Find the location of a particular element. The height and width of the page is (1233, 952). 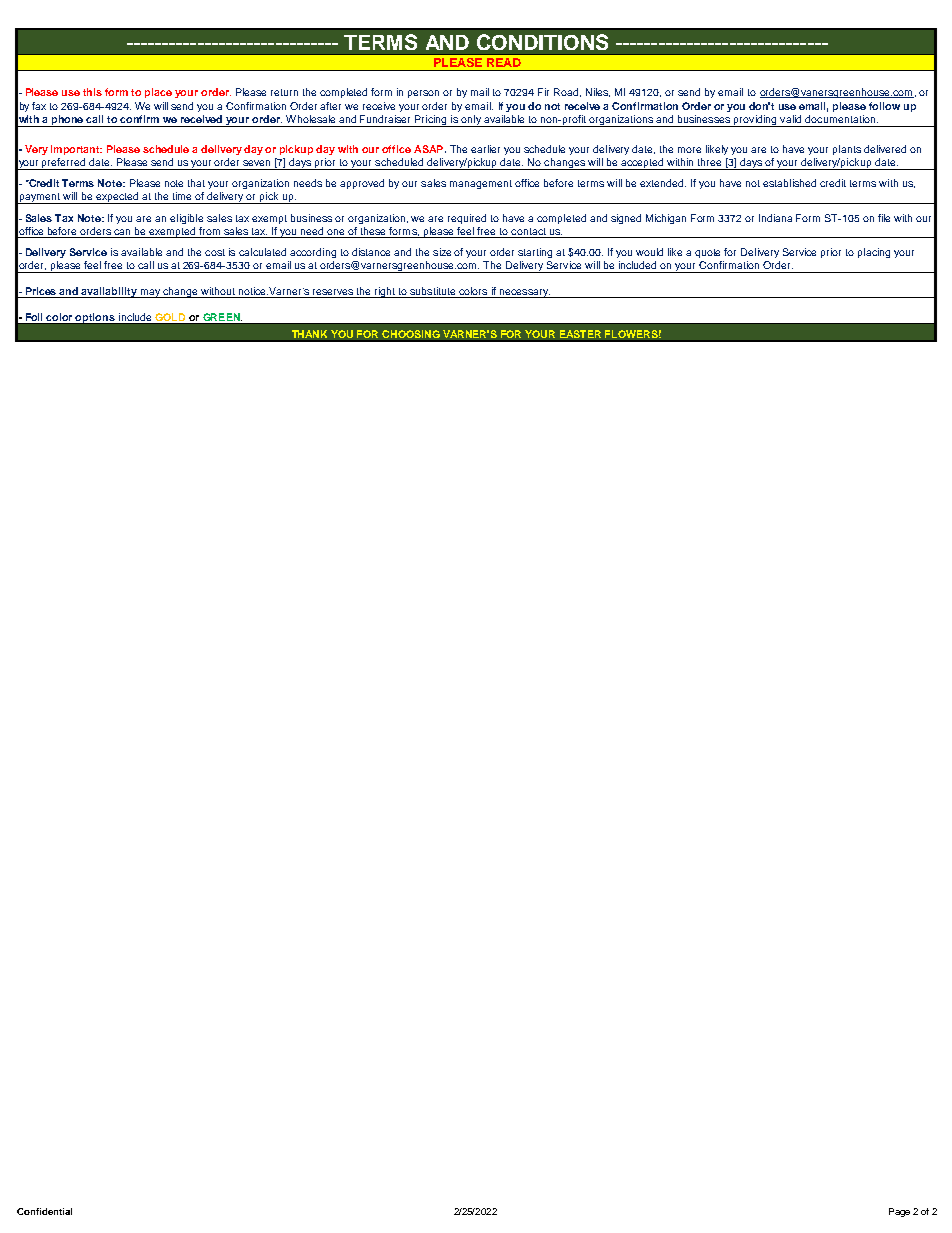

place is located at coordinates (158, 93).
